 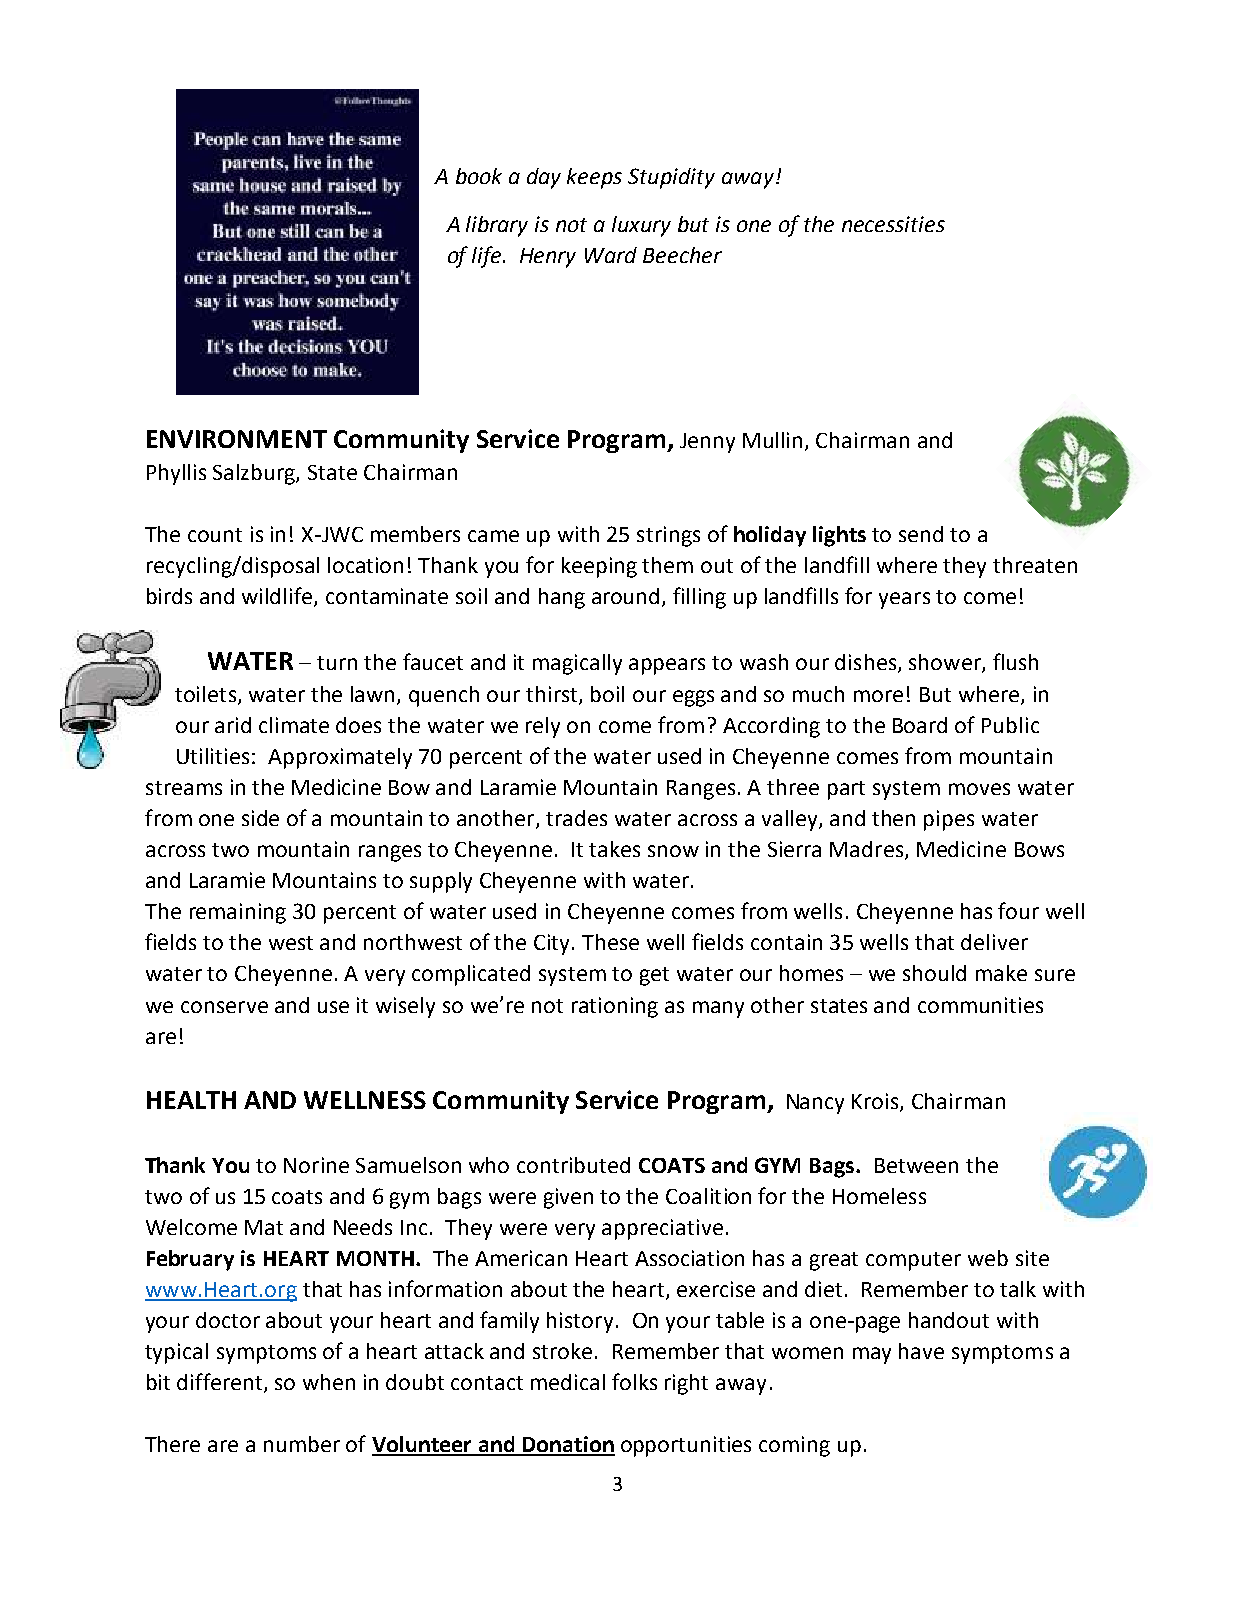 What do you see at coordinates (634, 1381) in the image?
I see `folks` at bounding box center [634, 1381].
